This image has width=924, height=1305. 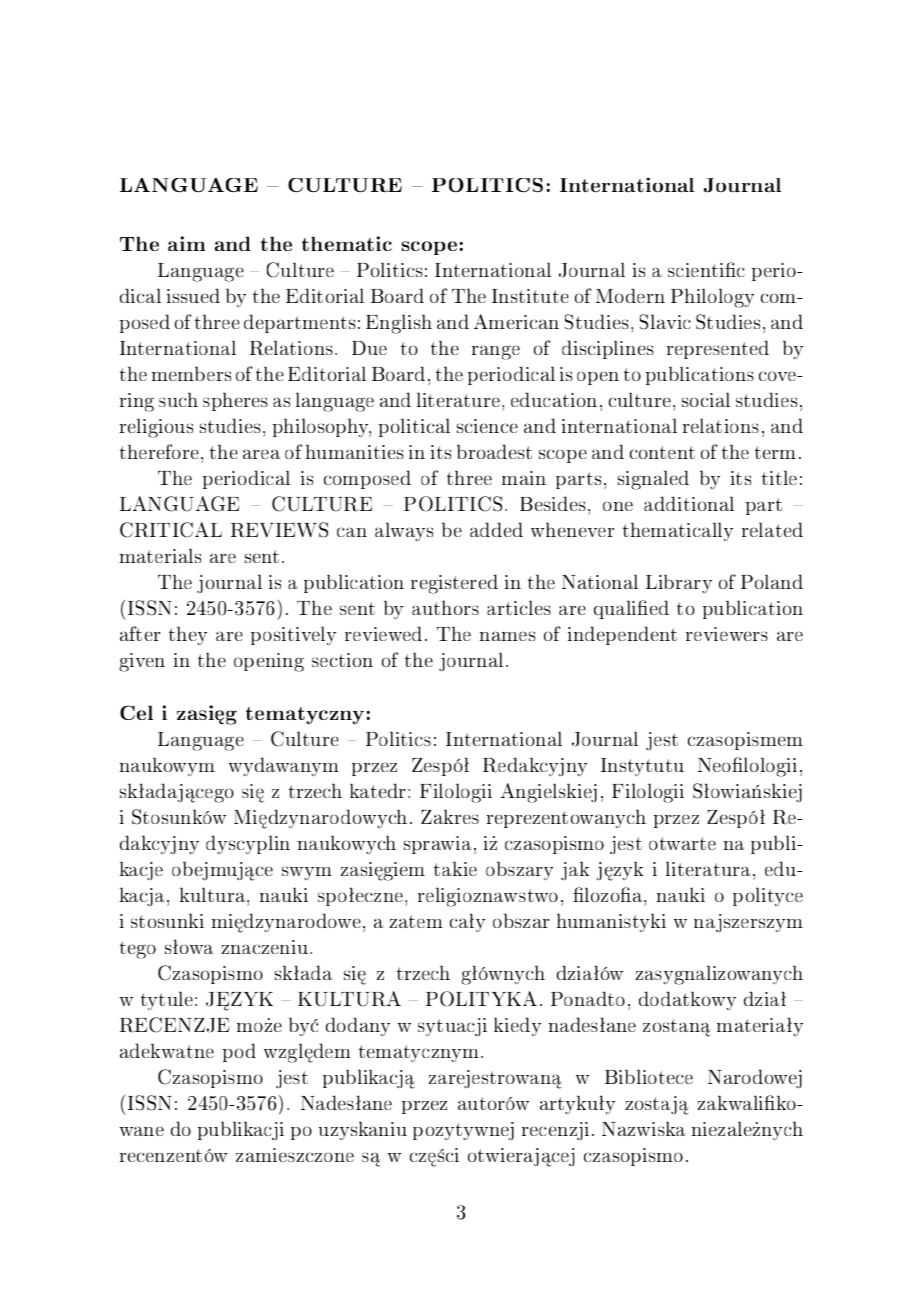 I want to click on aim, so click(x=186, y=243).
